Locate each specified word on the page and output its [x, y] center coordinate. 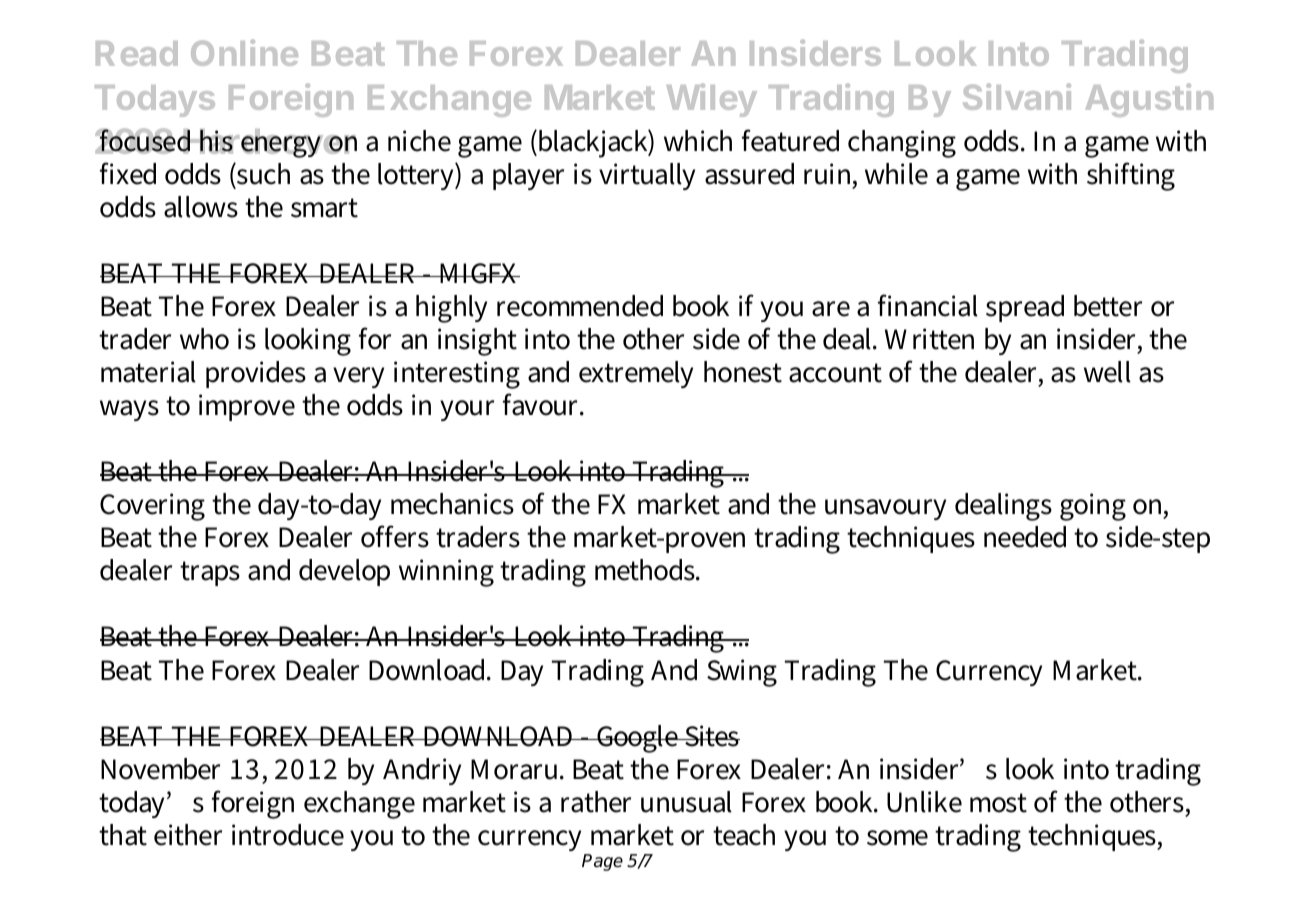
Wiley [712, 100]
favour [543, 404]
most [998, 803]
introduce [288, 835]
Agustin [1149, 100]
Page [602, 862]
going [1093, 507]
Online [244, 52]
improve [247, 407]
